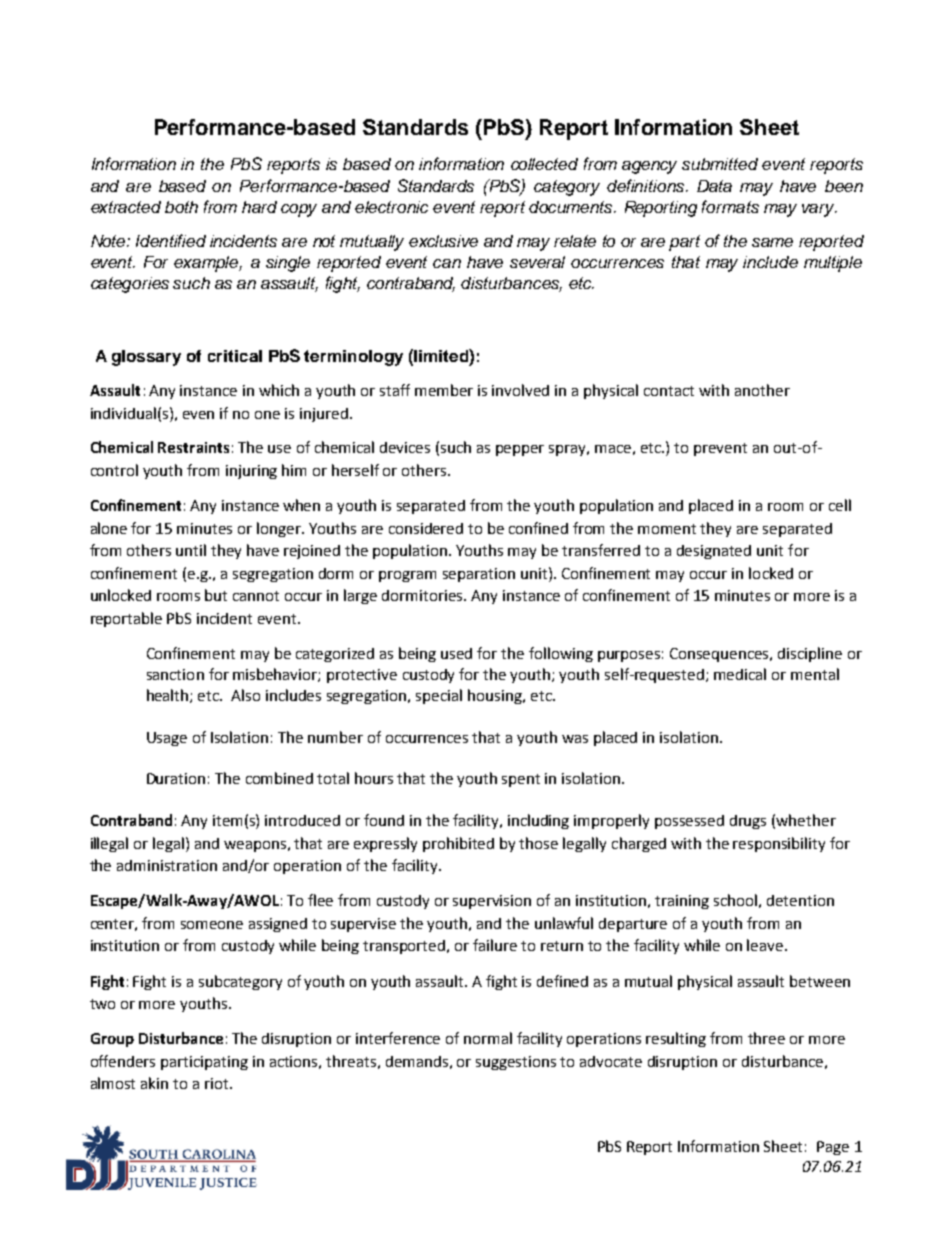 This screenshot has height=1233, width=952. What do you see at coordinates (740, 674) in the screenshot?
I see `medical` at bounding box center [740, 674].
